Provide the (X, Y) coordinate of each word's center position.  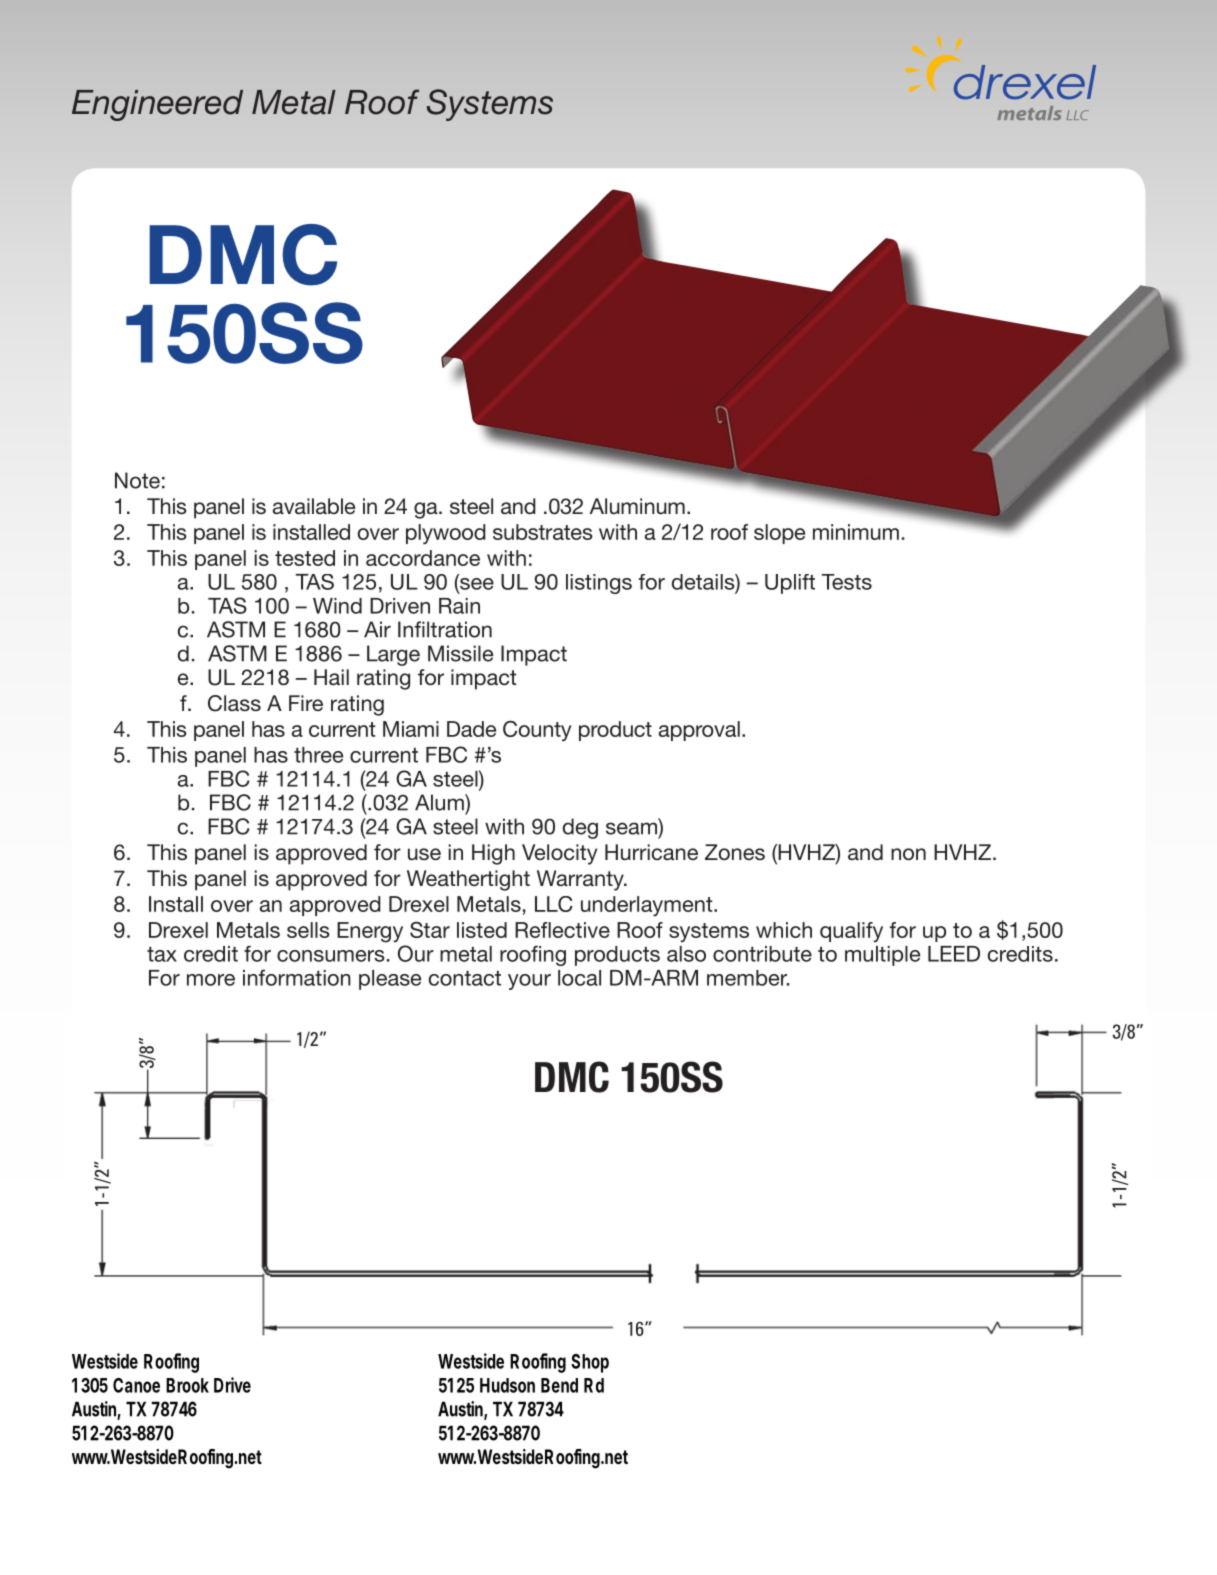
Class (234, 703)
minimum (856, 532)
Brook (187, 1385)
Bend (559, 1385)
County (537, 731)
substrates (543, 532)
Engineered (157, 105)
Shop (590, 1363)
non (908, 854)
